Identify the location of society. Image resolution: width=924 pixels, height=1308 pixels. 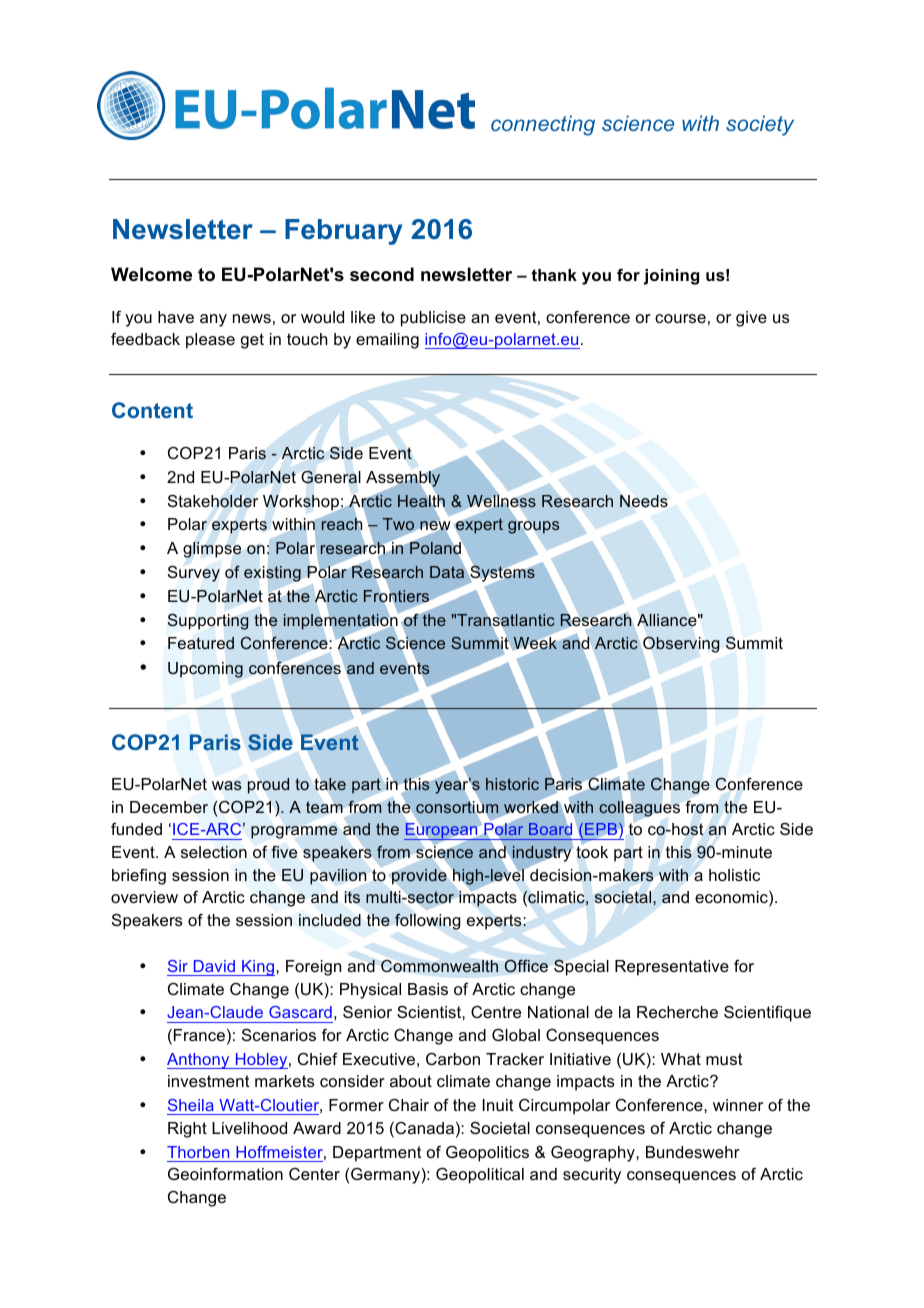
(760, 125).
